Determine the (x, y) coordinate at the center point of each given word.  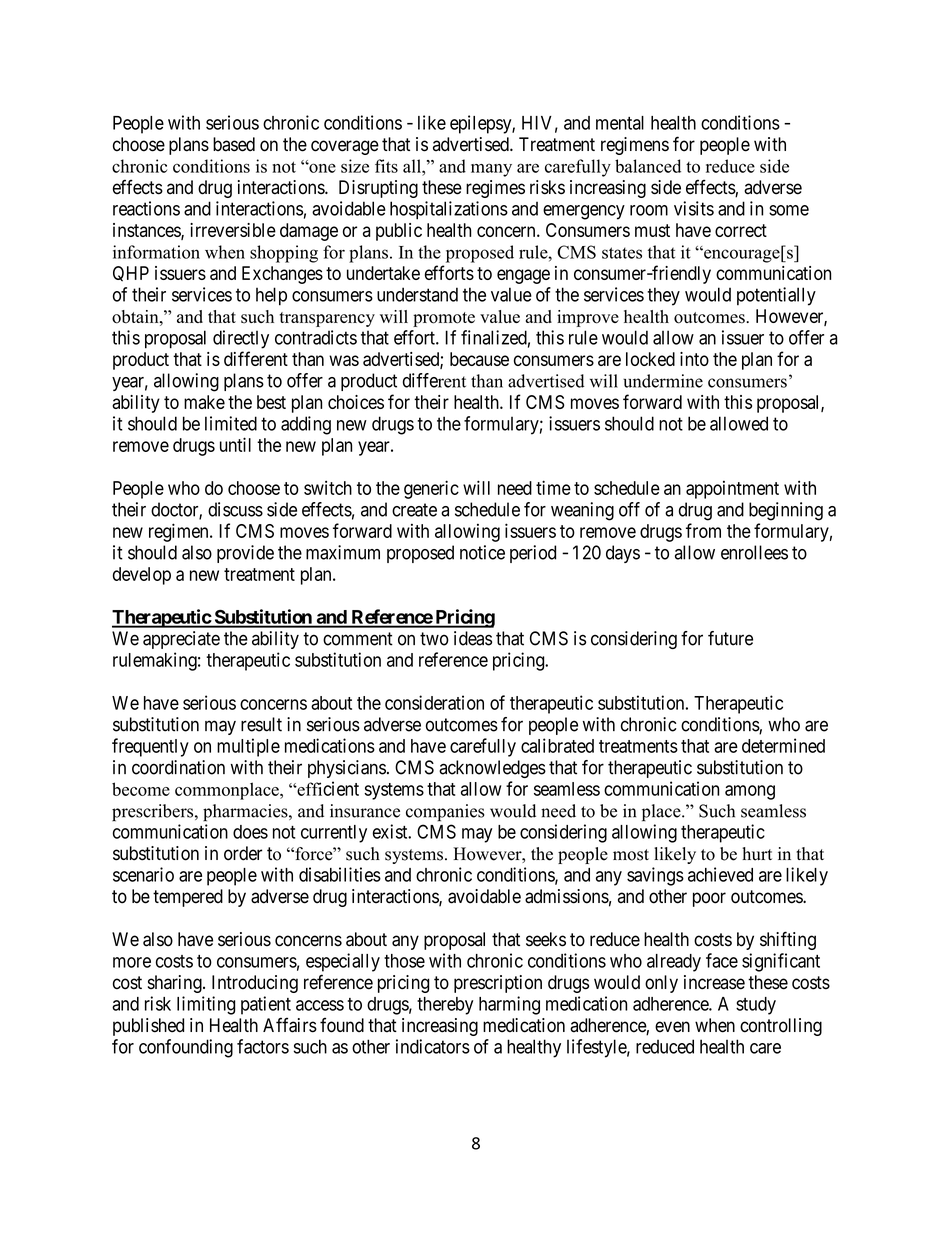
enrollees (754, 552)
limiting (206, 1005)
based (234, 144)
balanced (648, 166)
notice (482, 552)
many (491, 170)
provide (245, 554)
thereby (445, 1006)
